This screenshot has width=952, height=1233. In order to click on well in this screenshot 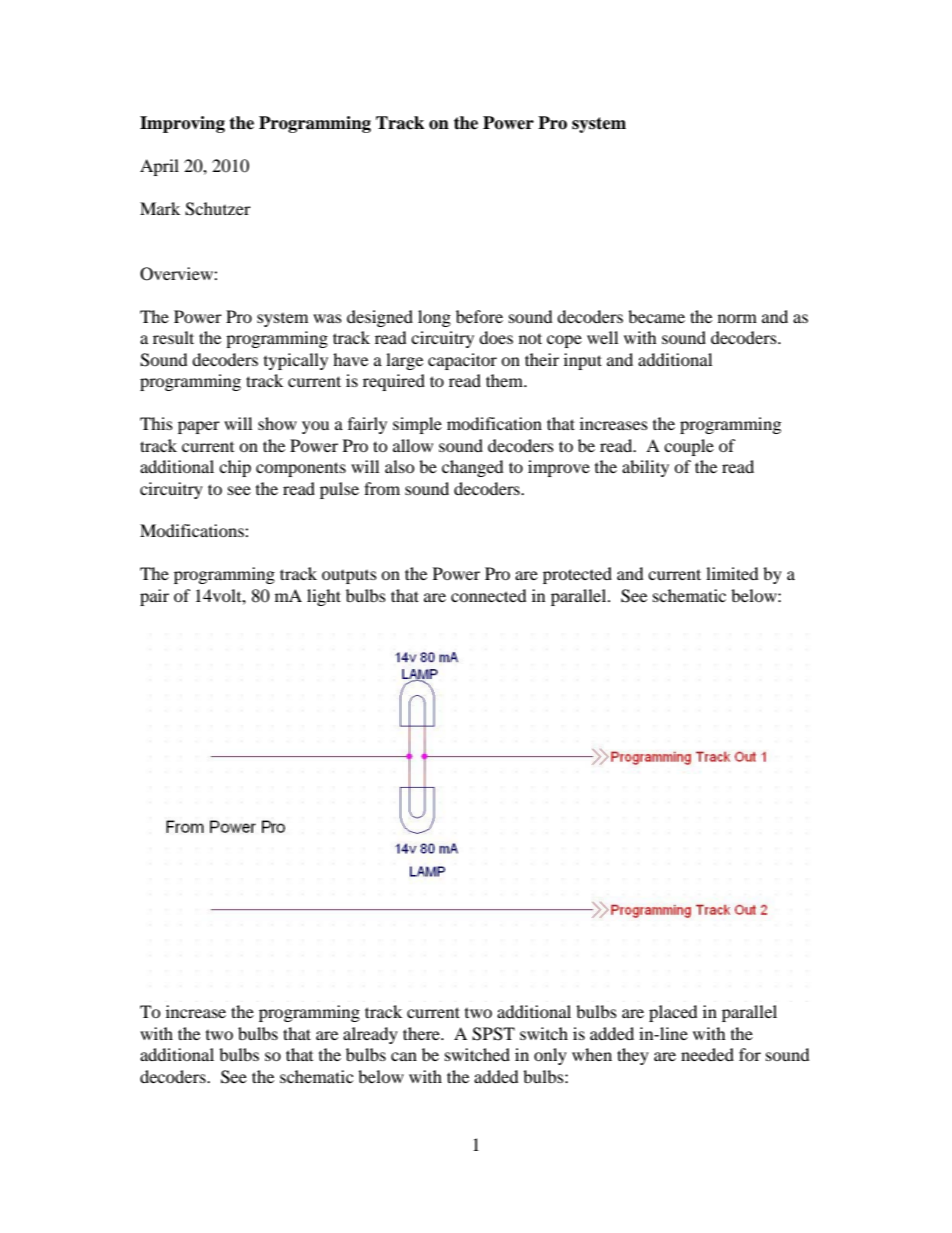, I will do `click(602, 337)`.
